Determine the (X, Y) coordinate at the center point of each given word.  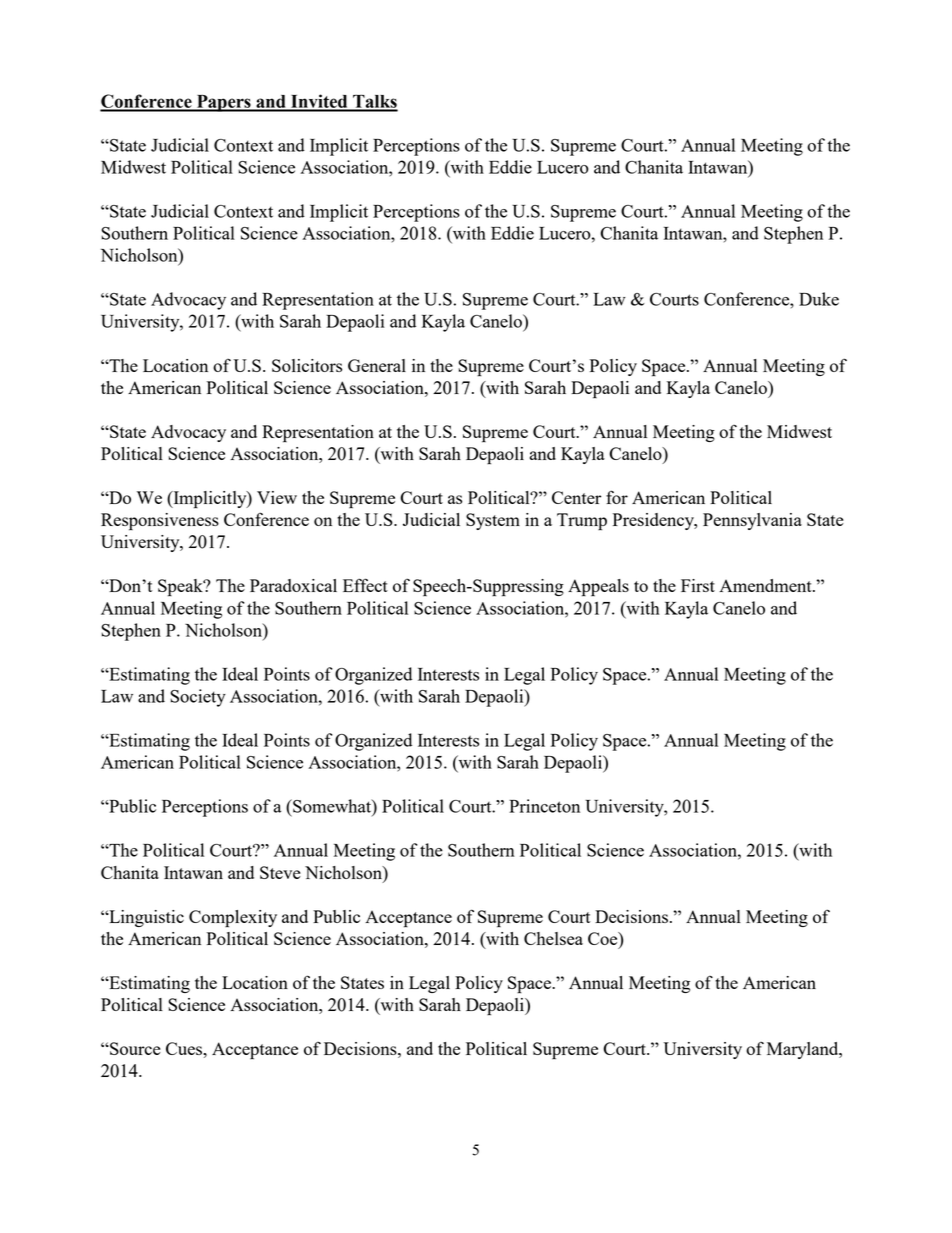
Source (134, 1048)
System (493, 521)
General (377, 365)
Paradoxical (293, 585)
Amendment (766, 585)
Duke (819, 299)
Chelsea (553, 938)
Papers (224, 103)
